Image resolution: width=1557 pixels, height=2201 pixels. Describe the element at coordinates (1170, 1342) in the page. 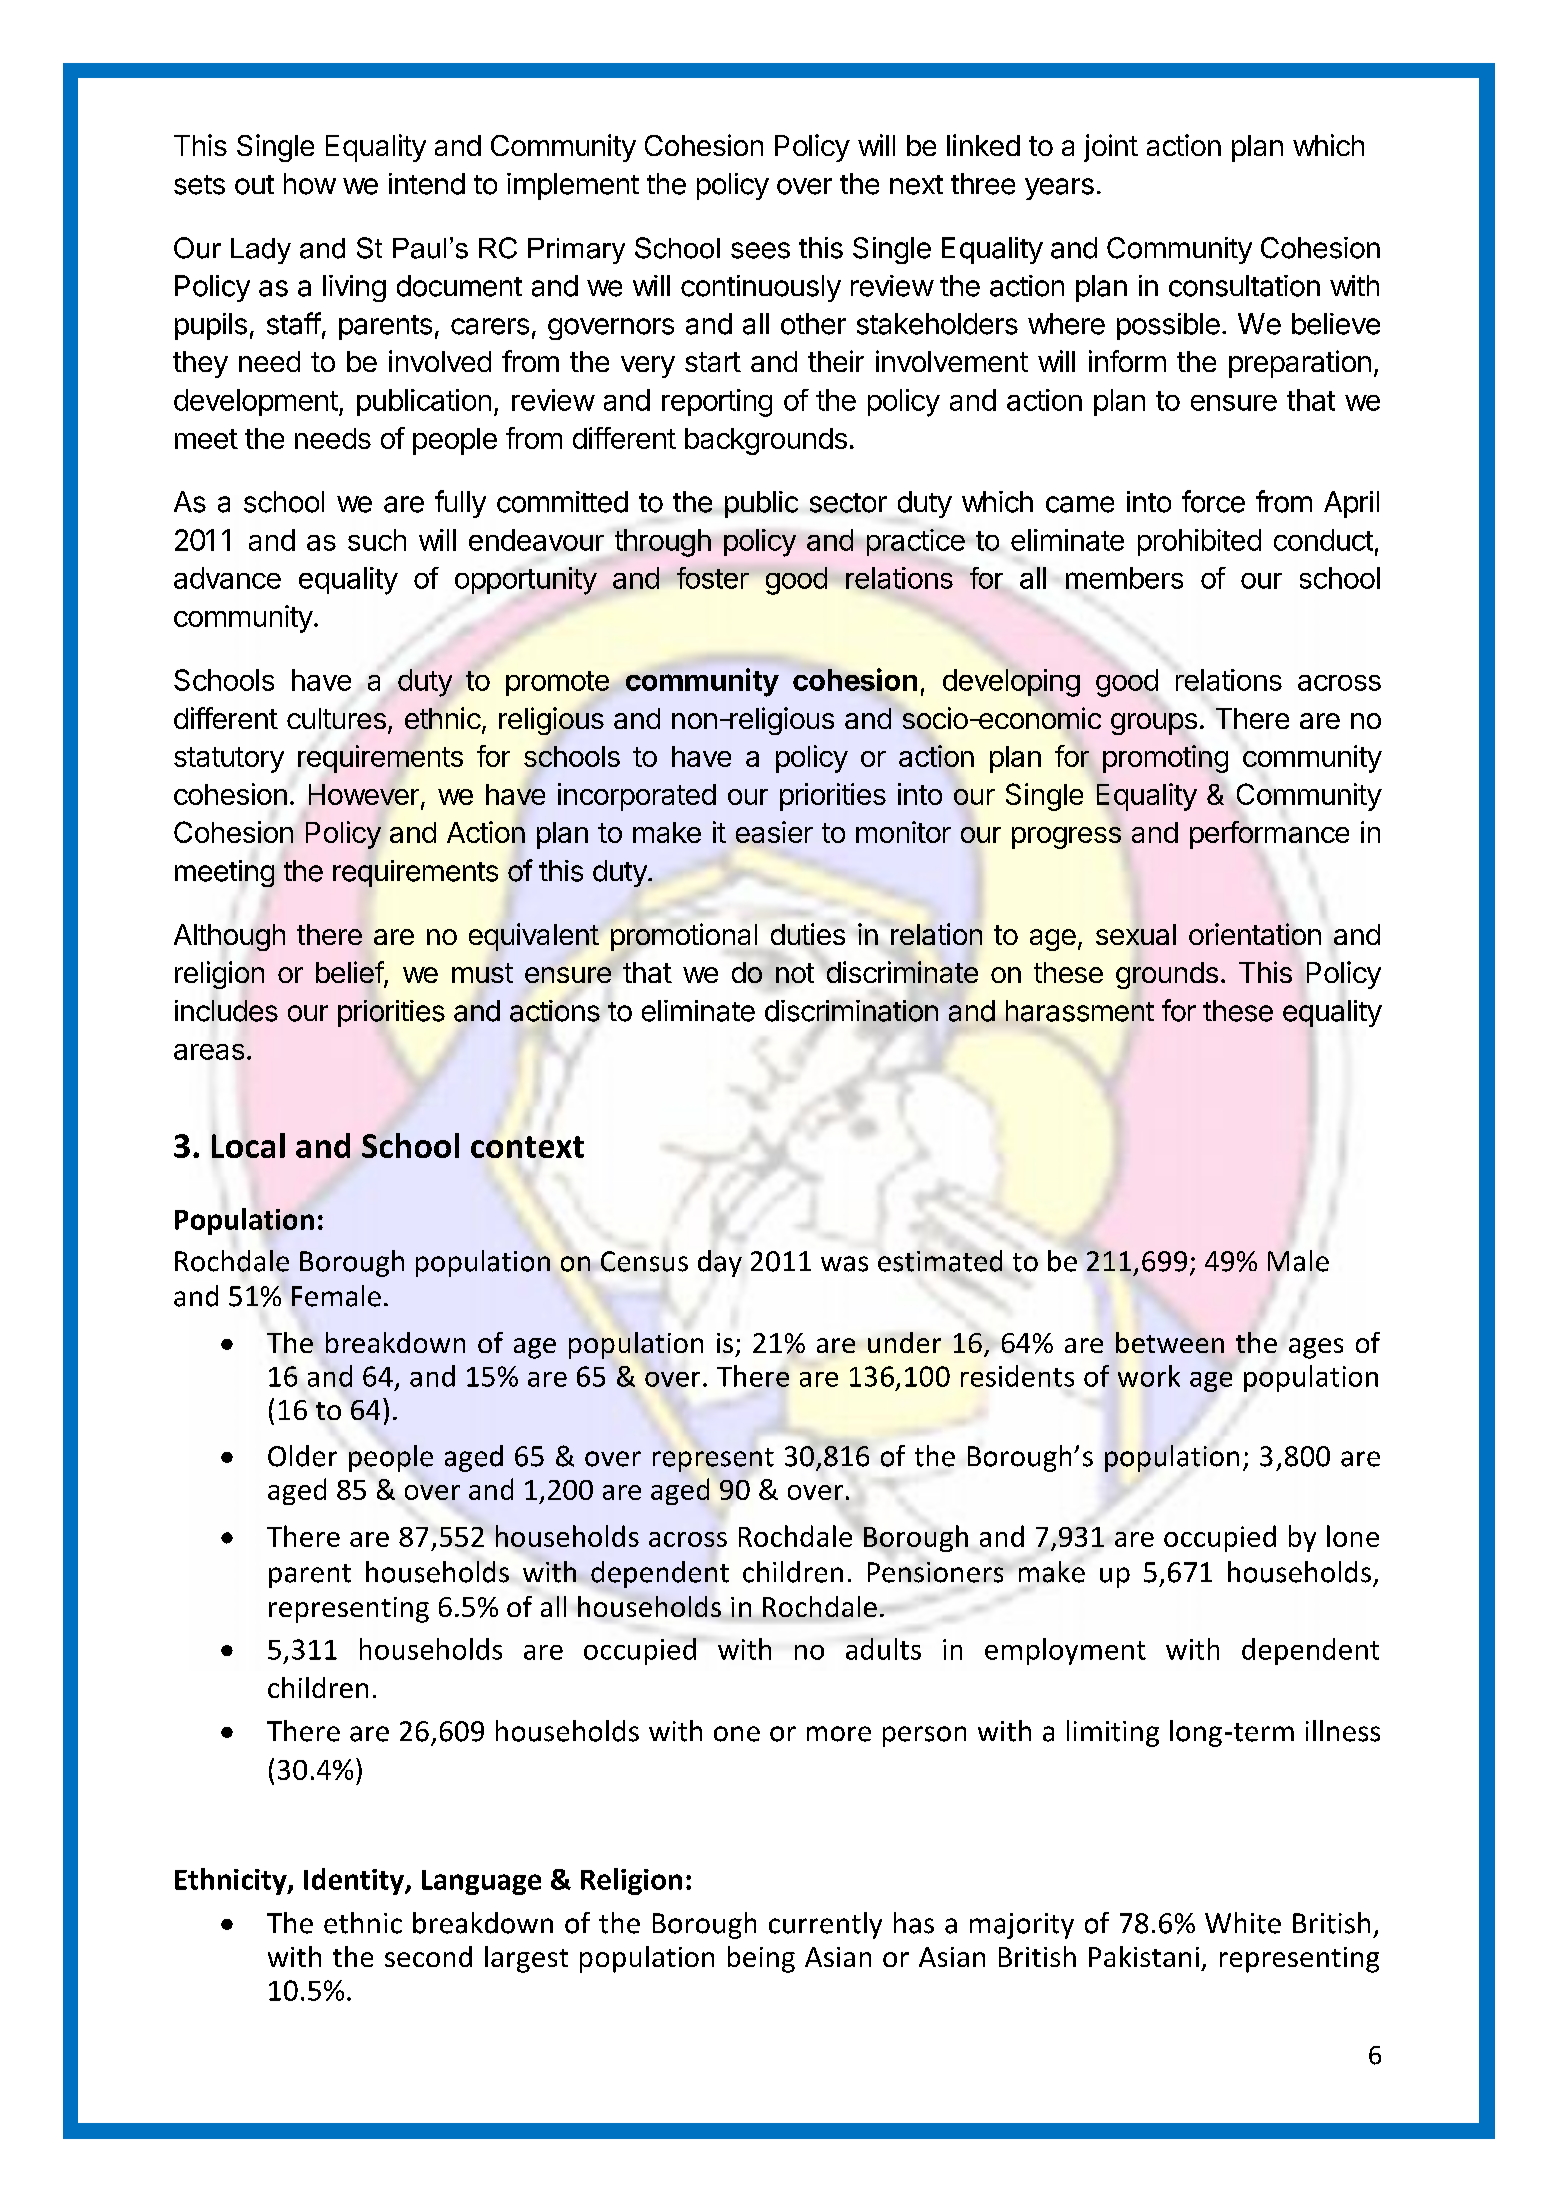

I see `between` at that location.
